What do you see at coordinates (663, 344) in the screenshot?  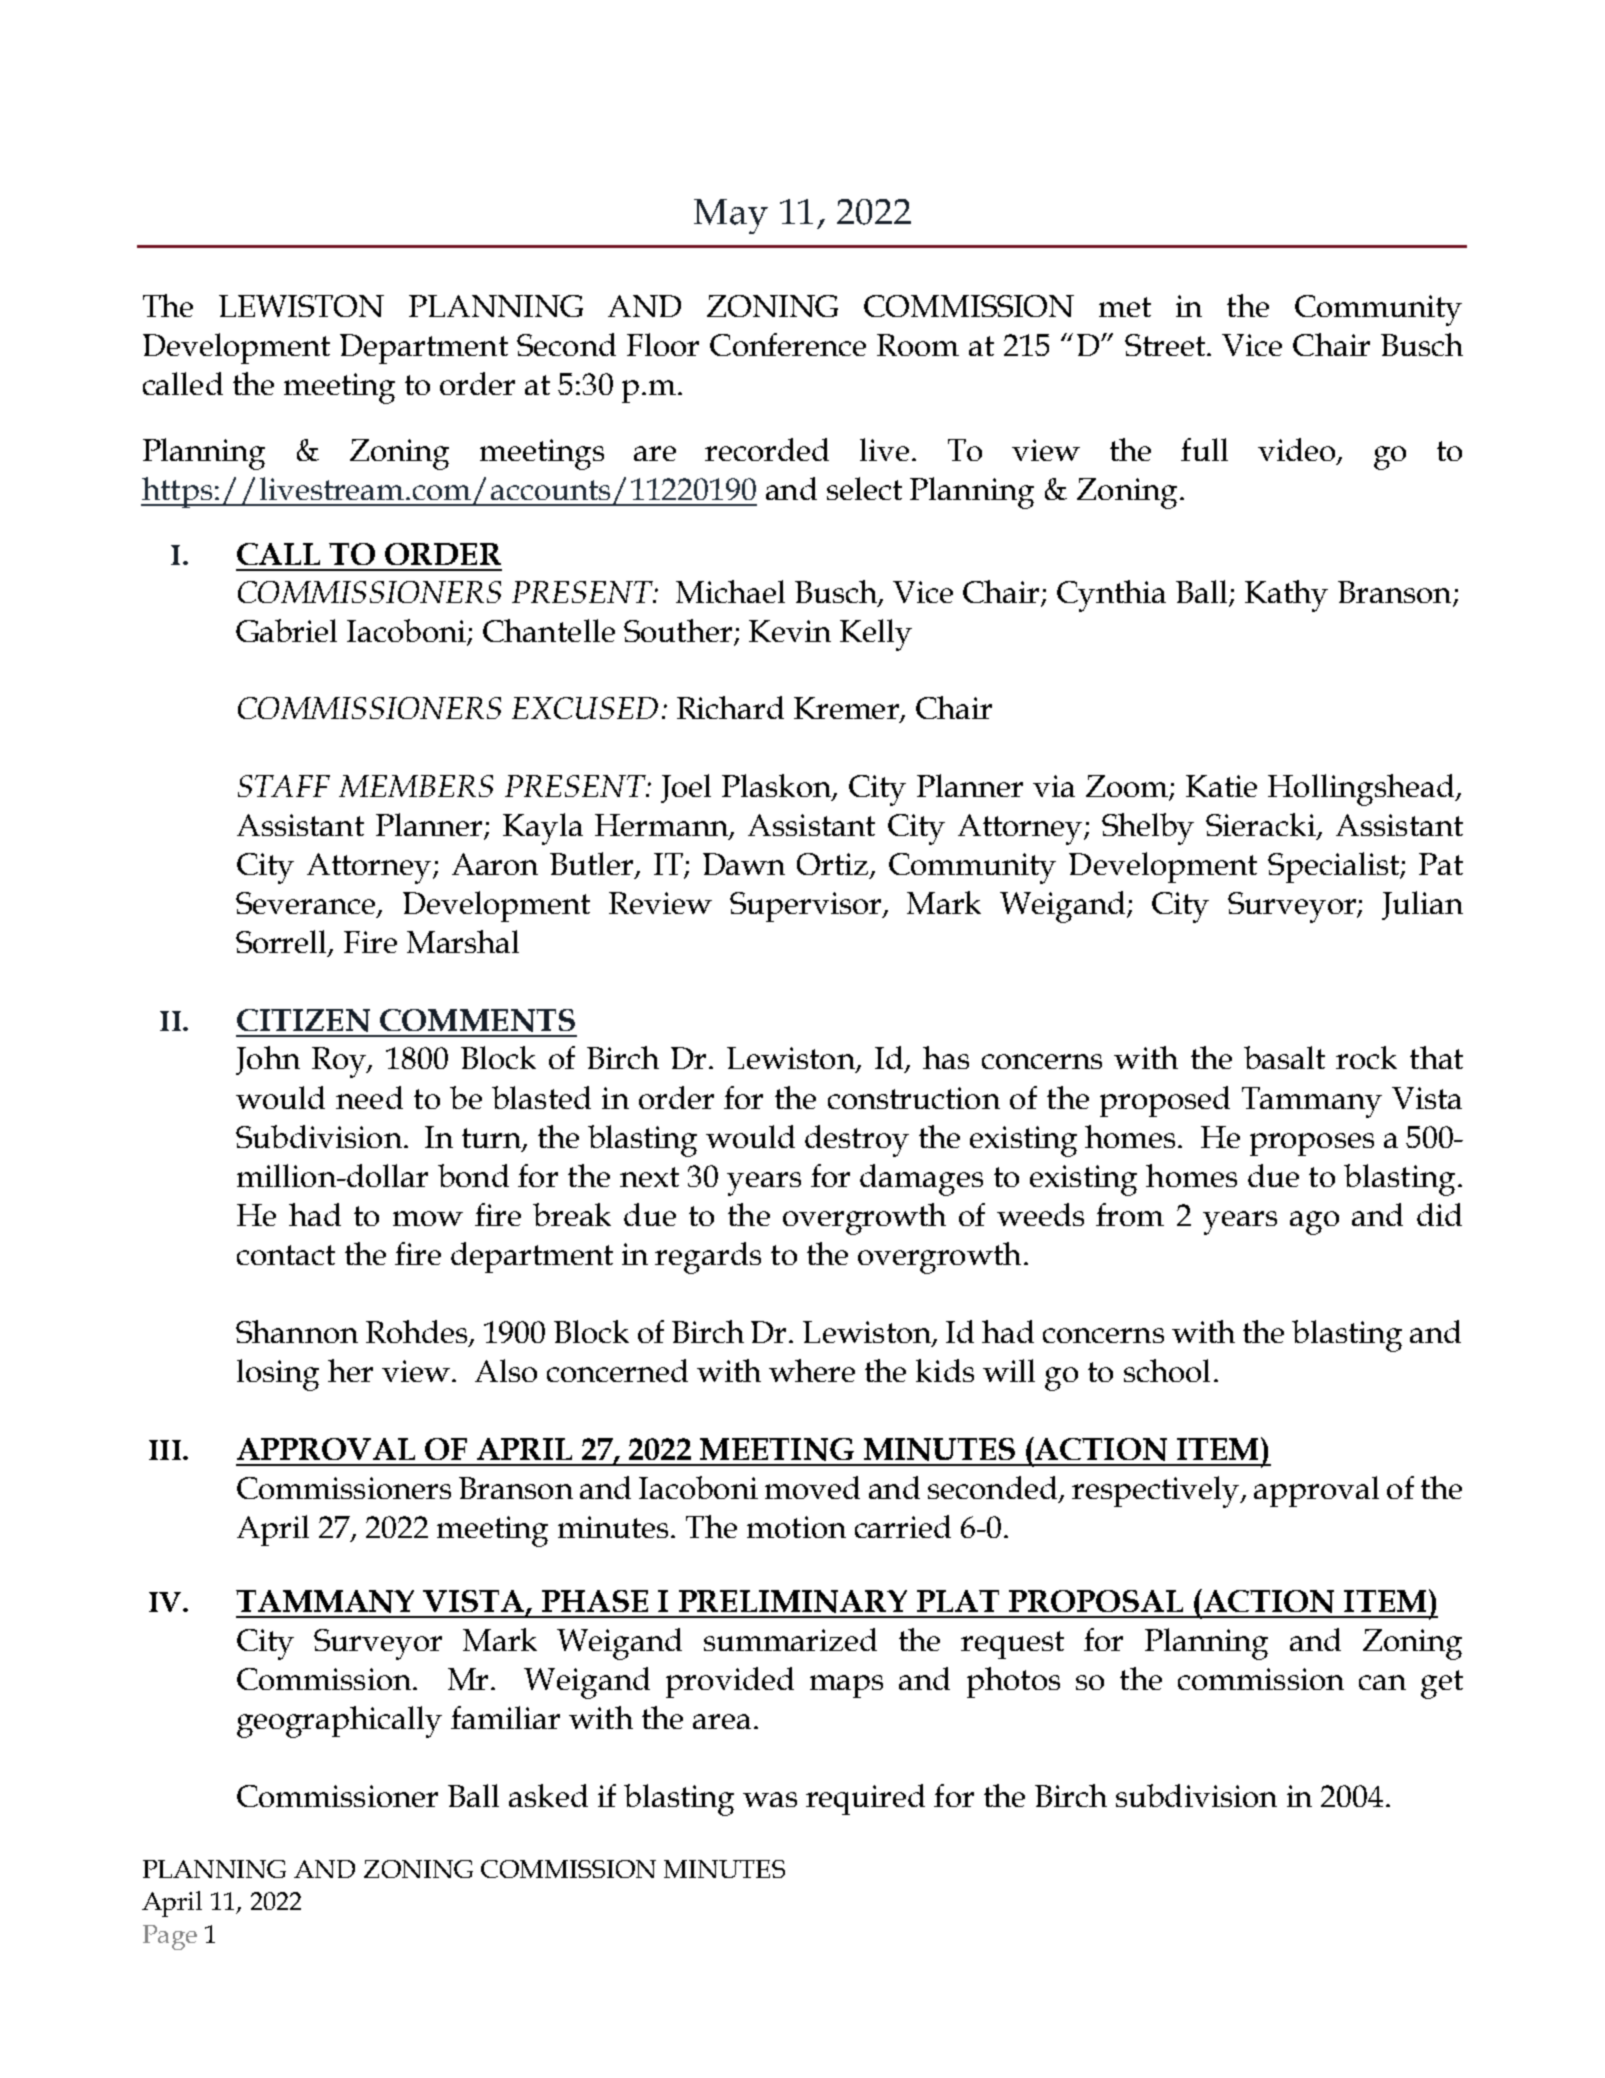 I see `Floor` at bounding box center [663, 344].
